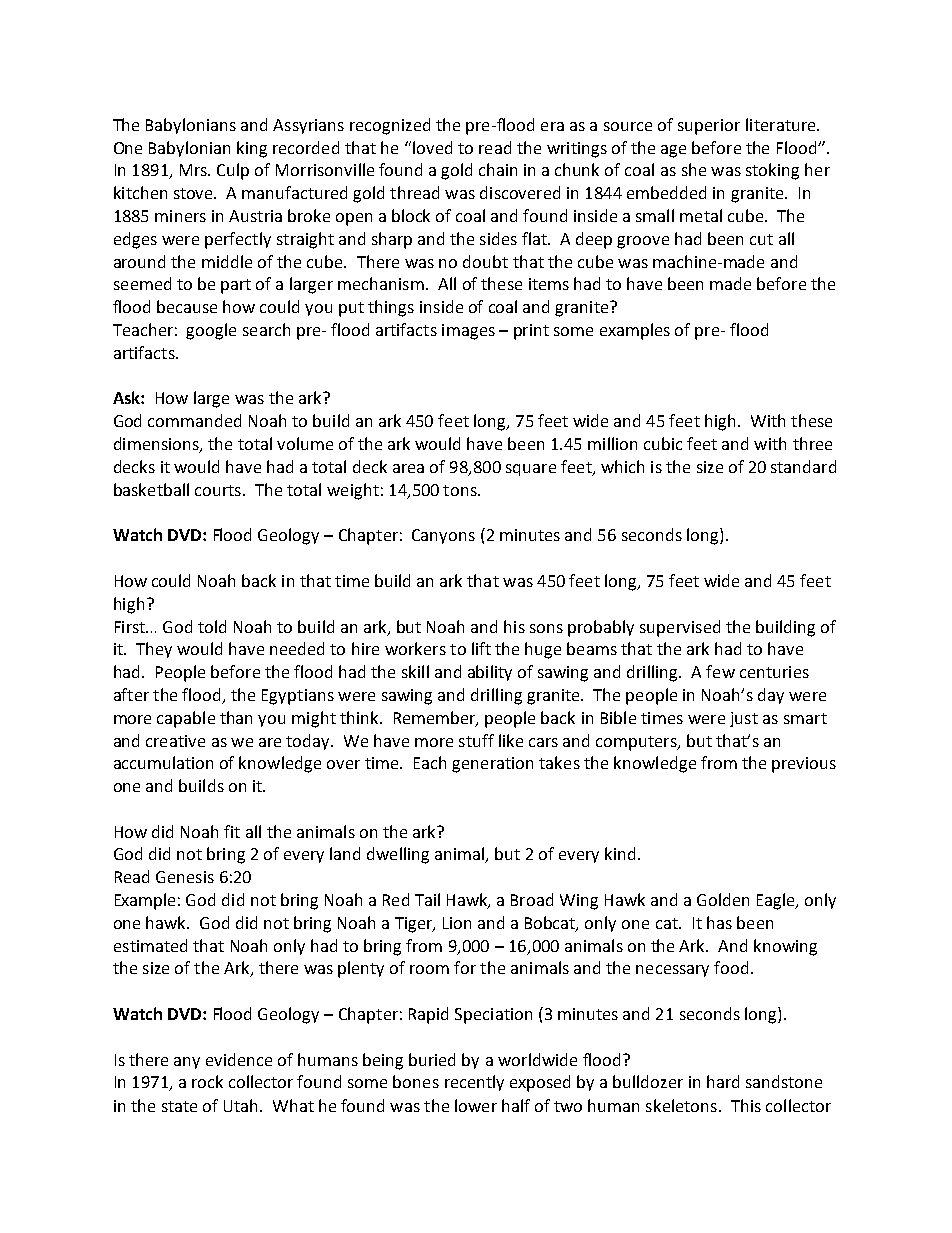  I want to click on lift, so click(481, 648).
